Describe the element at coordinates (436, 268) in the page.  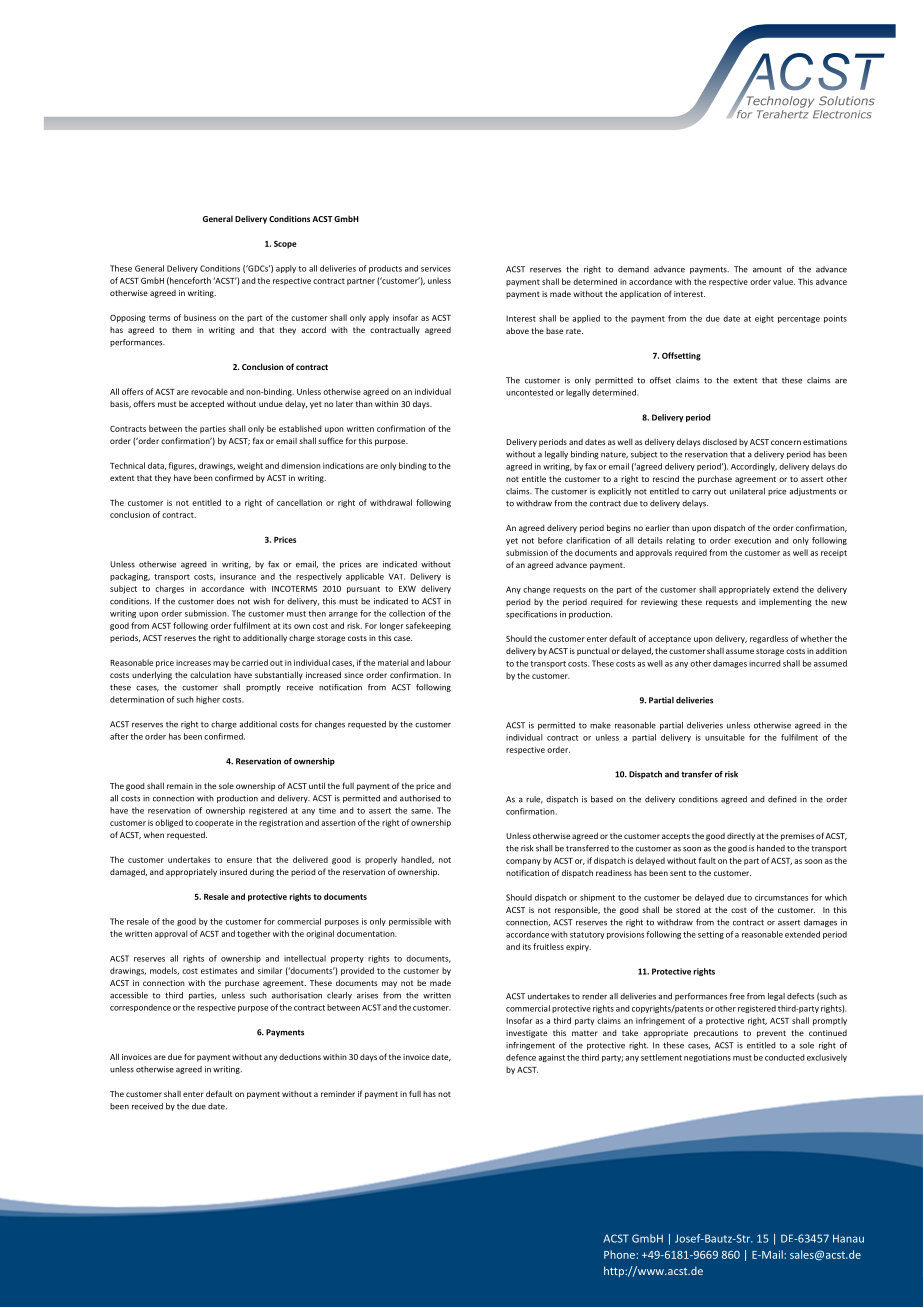
I see `services` at that location.
